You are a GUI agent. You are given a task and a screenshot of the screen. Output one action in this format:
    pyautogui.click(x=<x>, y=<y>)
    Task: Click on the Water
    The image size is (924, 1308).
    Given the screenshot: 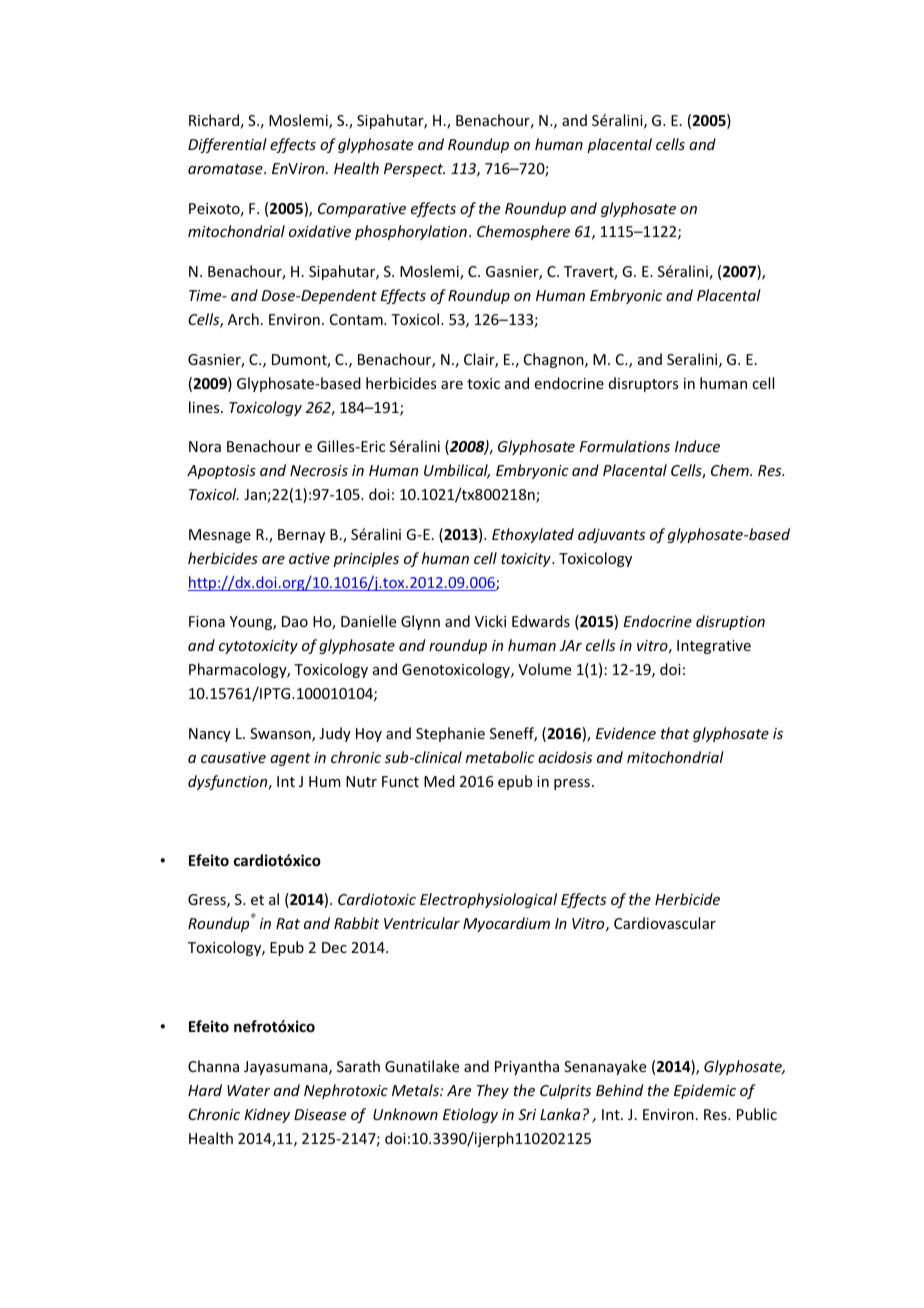 What is the action you would take?
    pyautogui.click(x=248, y=1090)
